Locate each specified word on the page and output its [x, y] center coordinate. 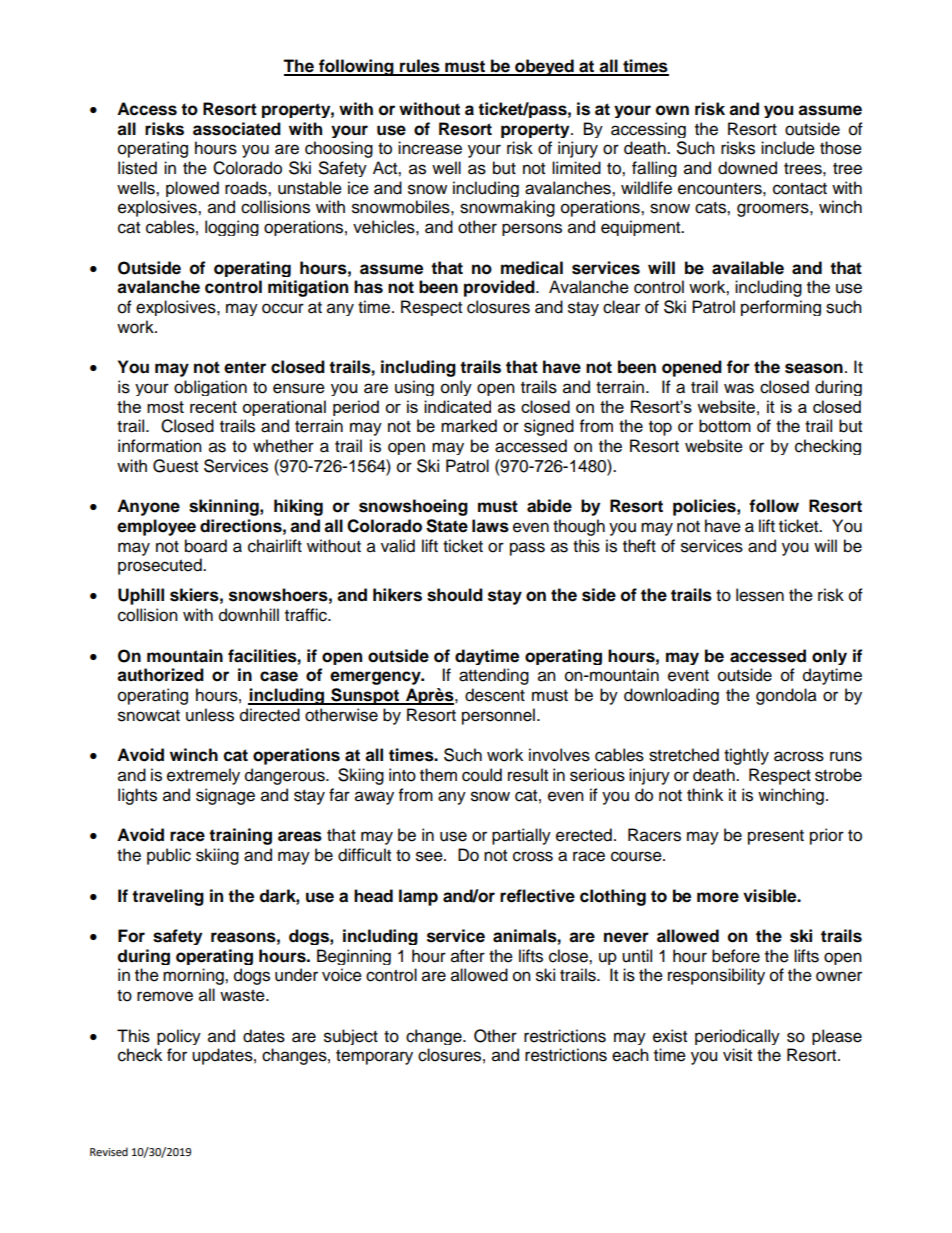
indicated [457, 406]
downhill [249, 615]
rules [420, 67]
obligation [210, 388]
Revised [109, 1152]
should [455, 595]
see [430, 856]
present [776, 837]
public [169, 856]
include [788, 148]
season [814, 368]
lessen [760, 595]
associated [237, 129]
